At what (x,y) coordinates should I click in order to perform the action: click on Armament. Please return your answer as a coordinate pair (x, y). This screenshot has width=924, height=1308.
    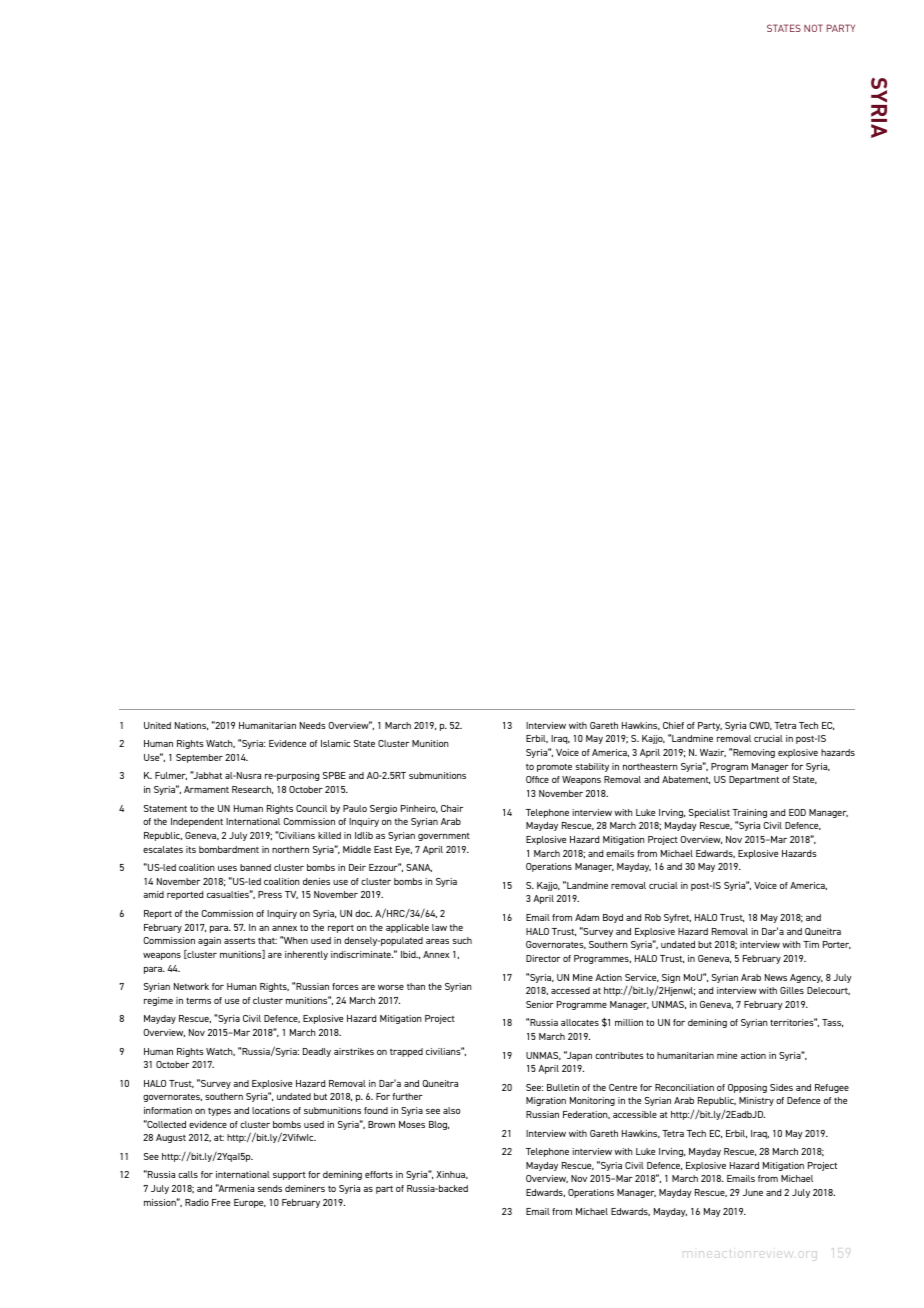
    Looking at the image, I should click on (206, 789).
